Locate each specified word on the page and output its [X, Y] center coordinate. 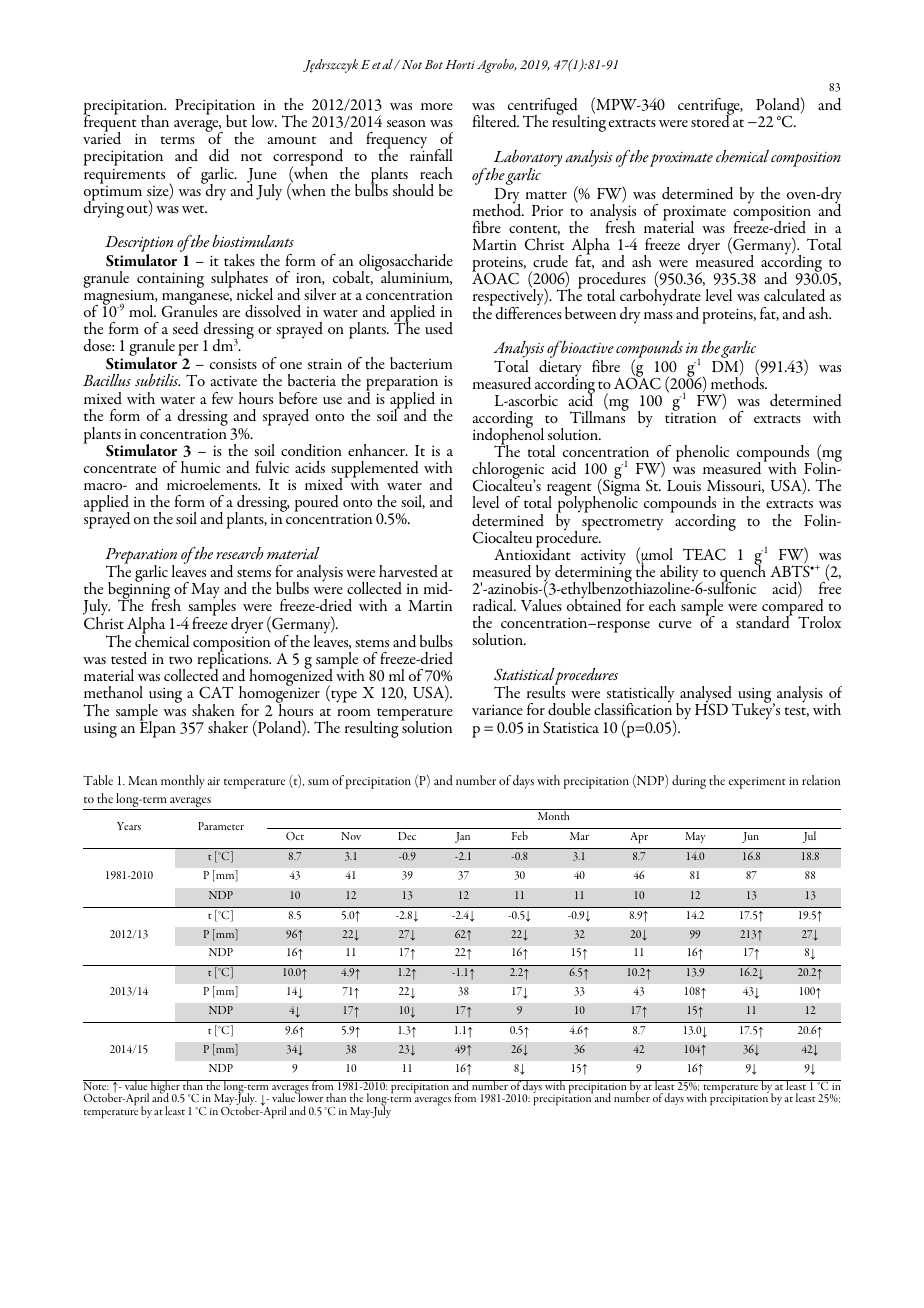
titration [690, 417]
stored [711, 120]
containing [170, 280]
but [236, 121]
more [437, 106]
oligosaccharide [406, 263]
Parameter [221, 826]
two [180, 660]
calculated [794, 295]
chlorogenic [508, 472]
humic [200, 467]
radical [494, 605]
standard [764, 621]
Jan [462, 837]
